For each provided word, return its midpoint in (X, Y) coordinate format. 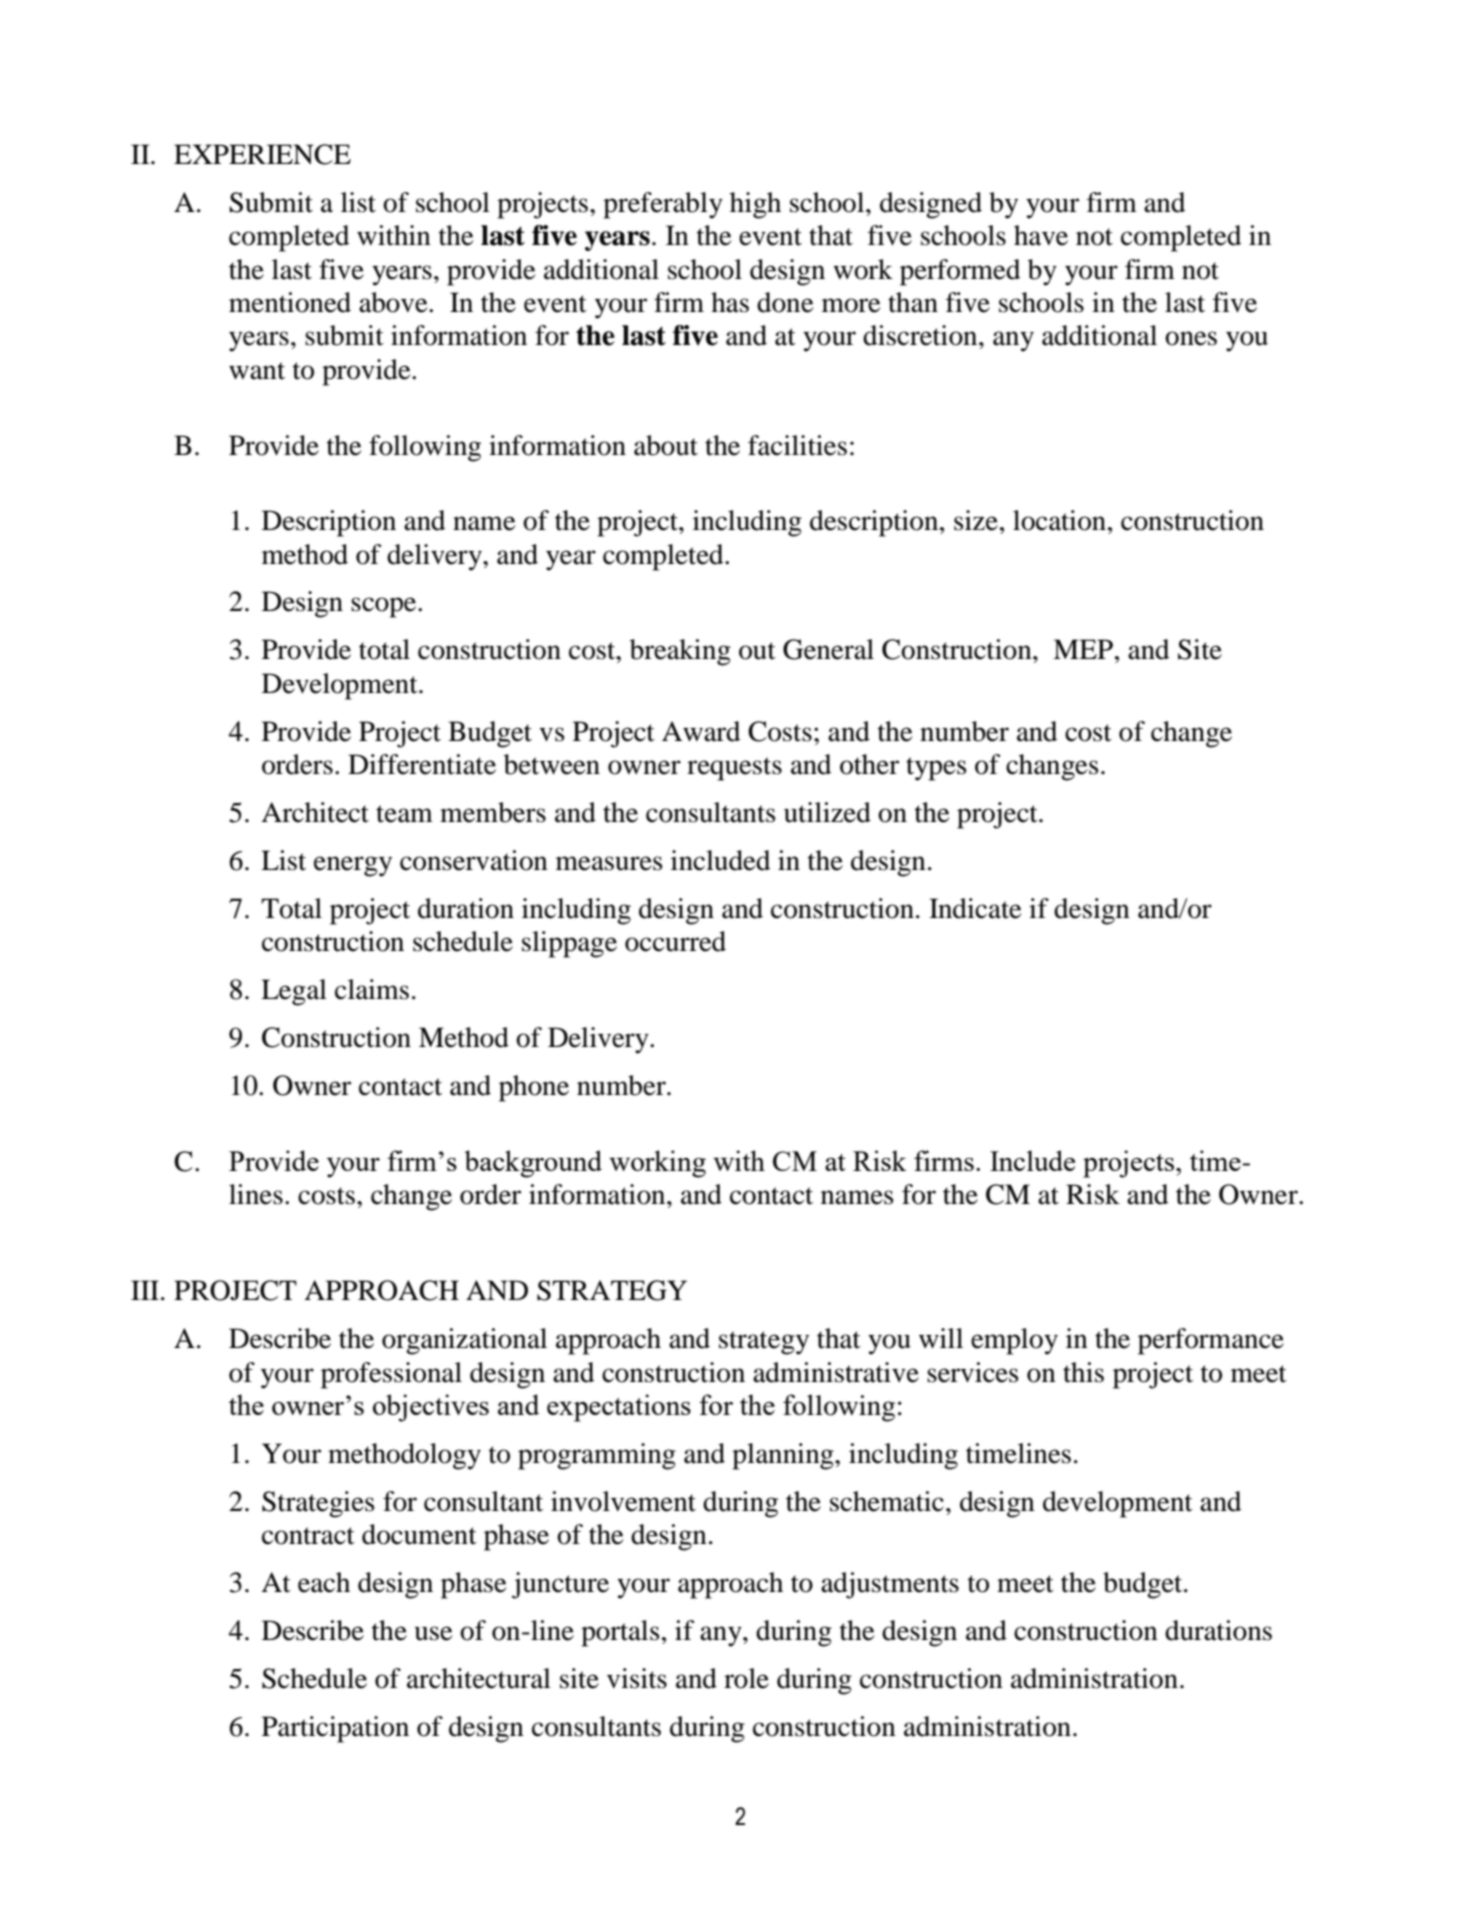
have (1041, 235)
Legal (294, 992)
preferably (663, 205)
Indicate (975, 908)
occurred (675, 941)
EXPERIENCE (262, 154)
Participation (335, 1729)
